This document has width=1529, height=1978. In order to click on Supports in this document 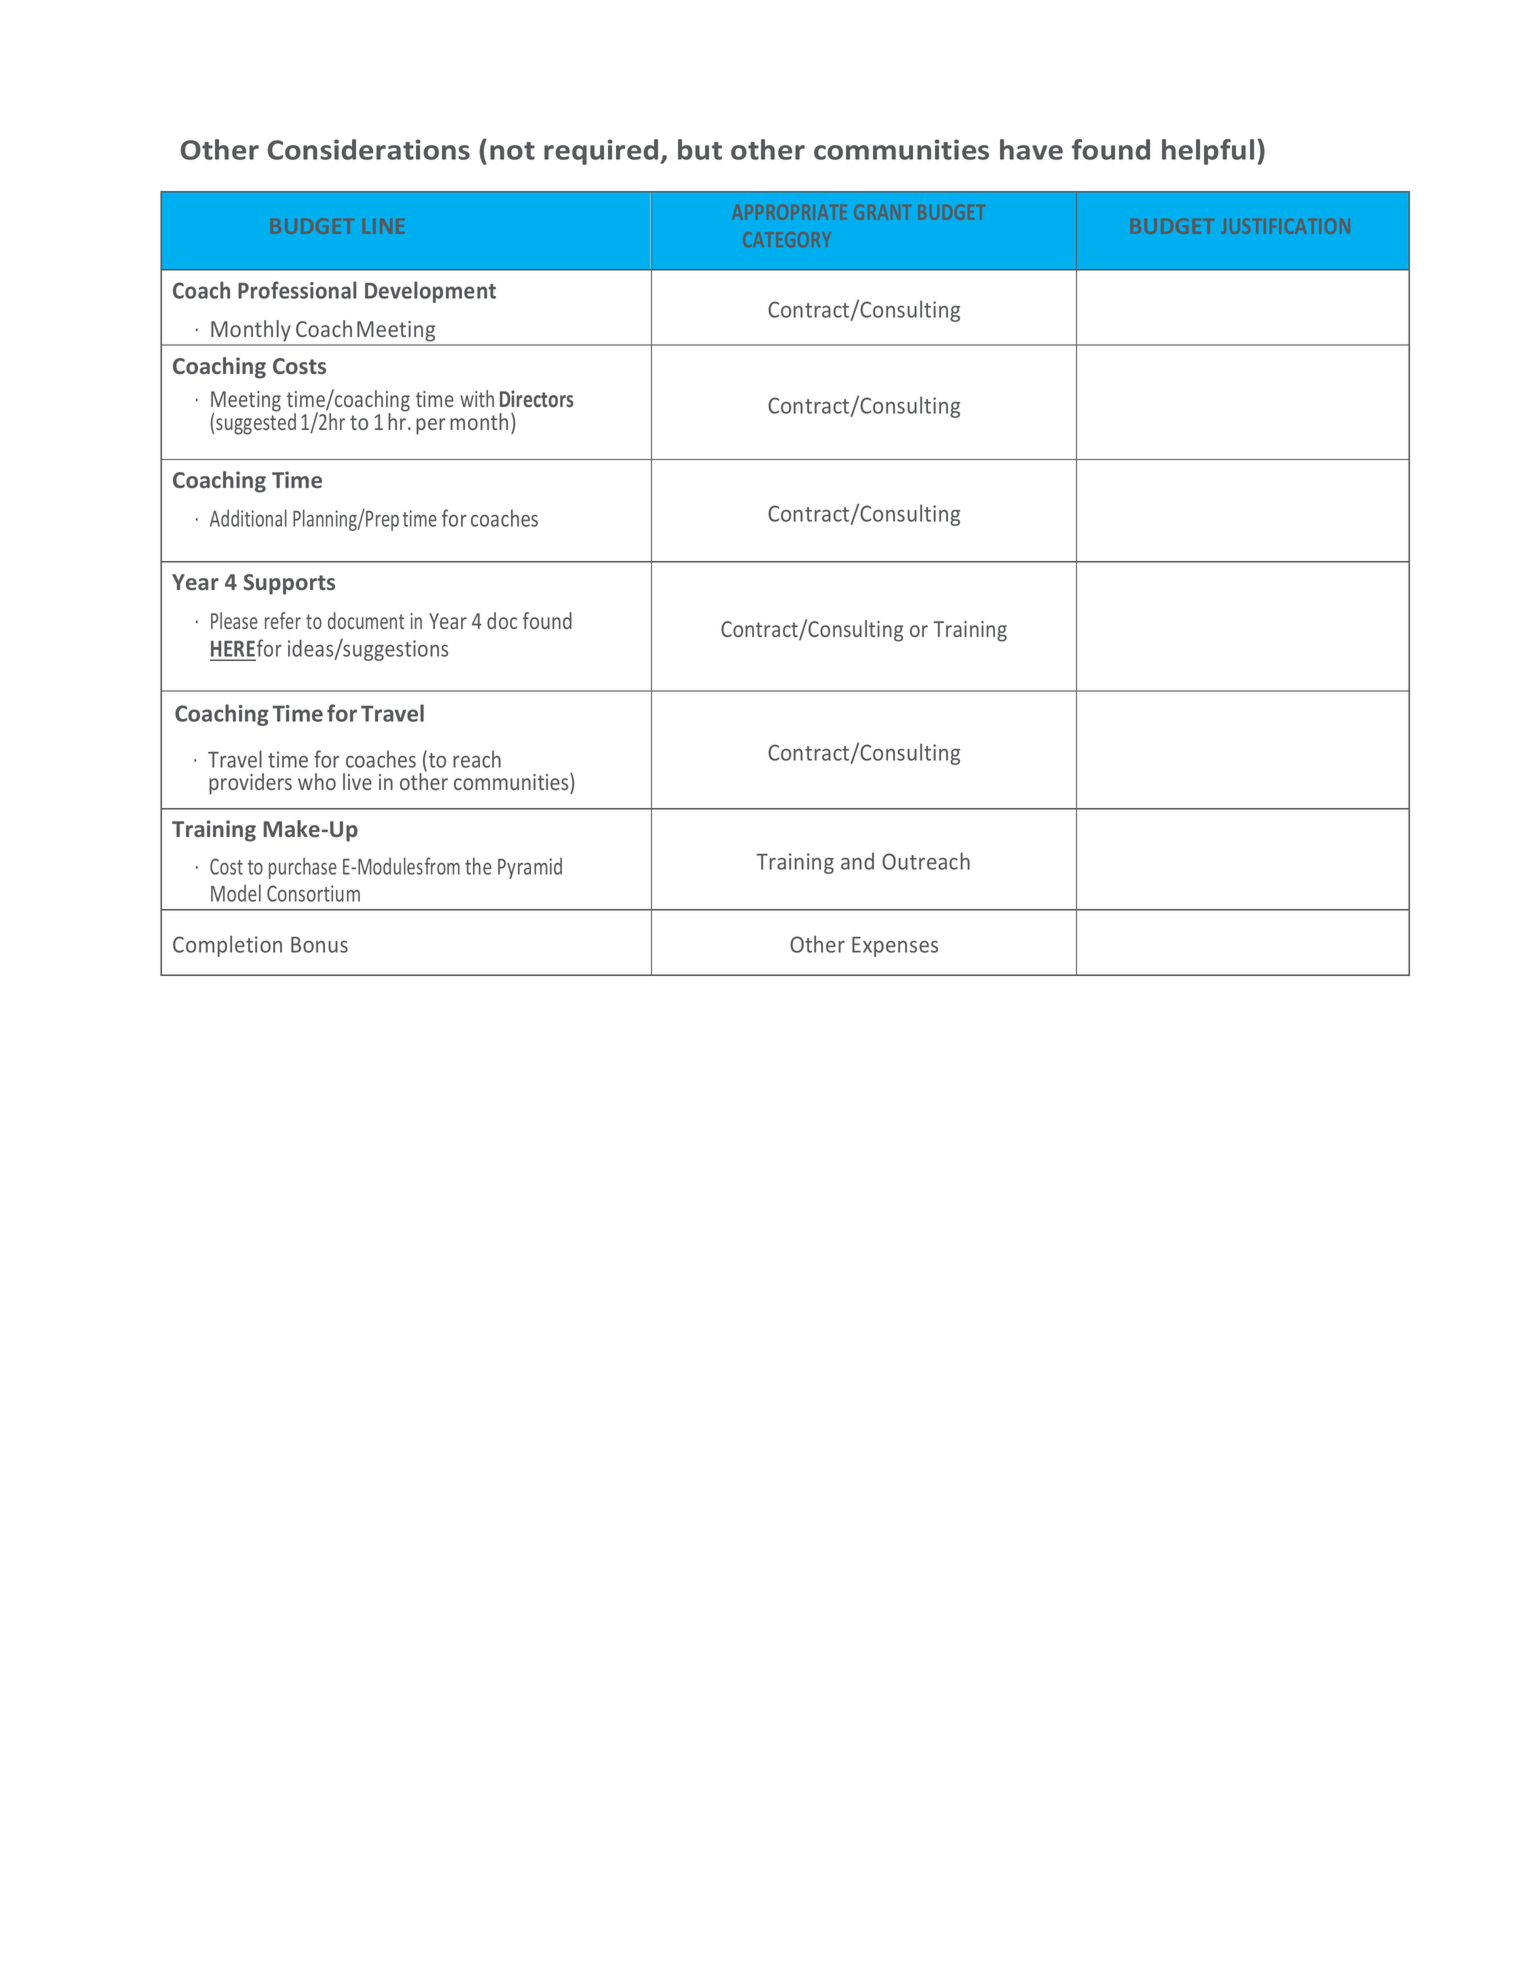, I will do `click(289, 584)`.
